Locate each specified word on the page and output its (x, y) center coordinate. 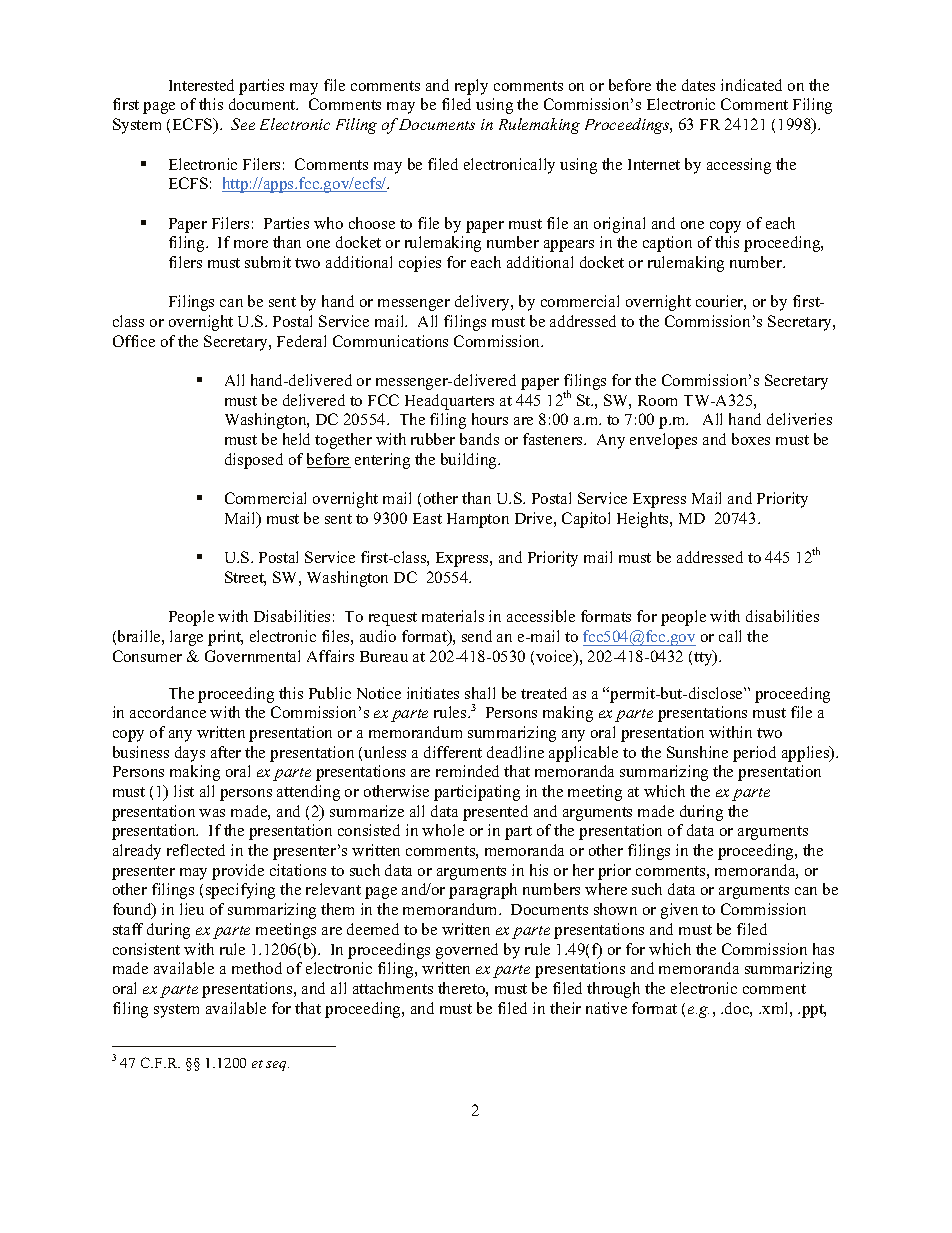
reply (471, 87)
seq (277, 1066)
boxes (751, 439)
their (565, 1008)
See (243, 124)
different (453, 752)
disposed (254, 461)
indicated (751, 85)
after (226, 752)
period (754, 754)
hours (490, 419)
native (606, 1008)
